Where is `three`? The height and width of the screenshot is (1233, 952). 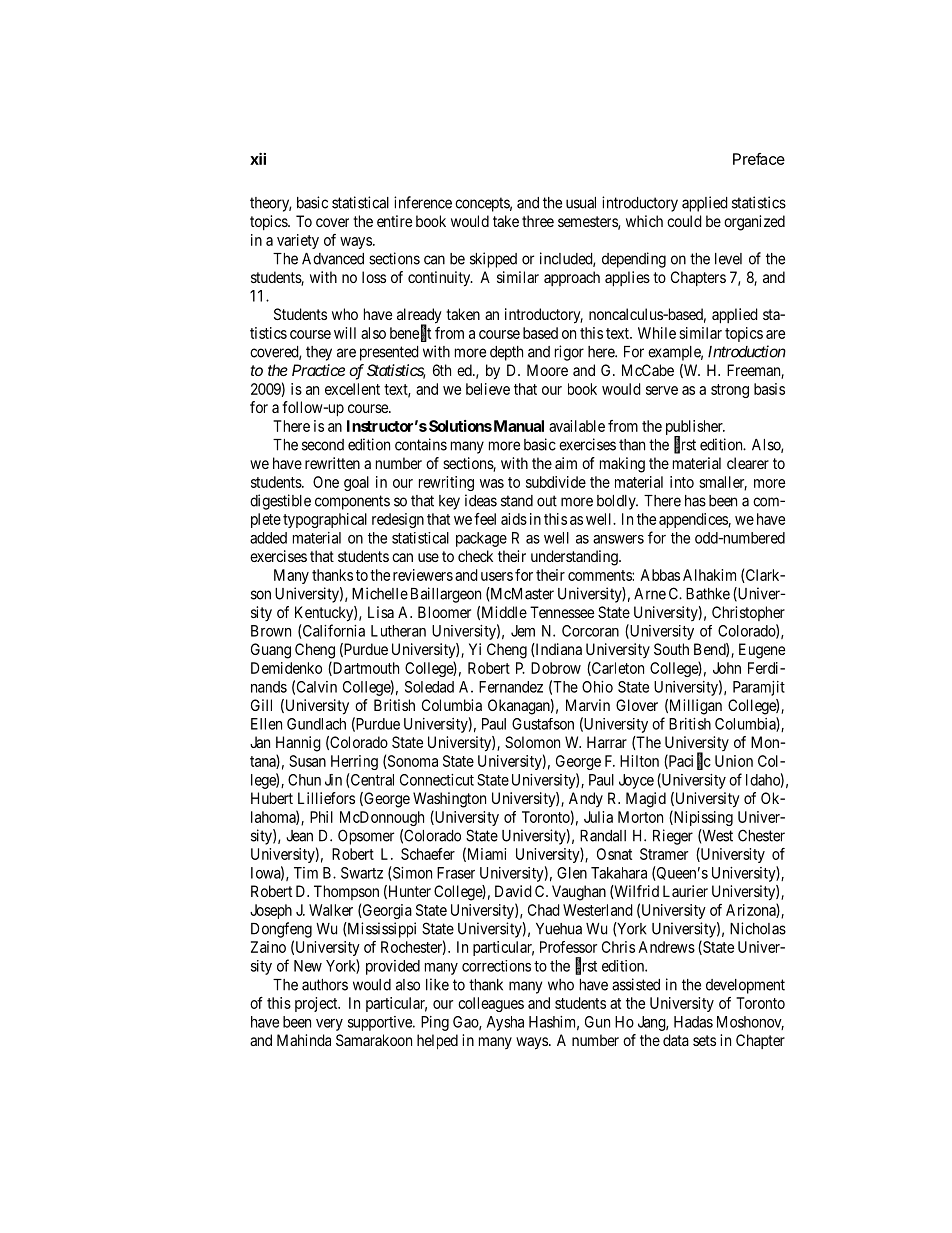
three is located at coordinates (538, 221).
